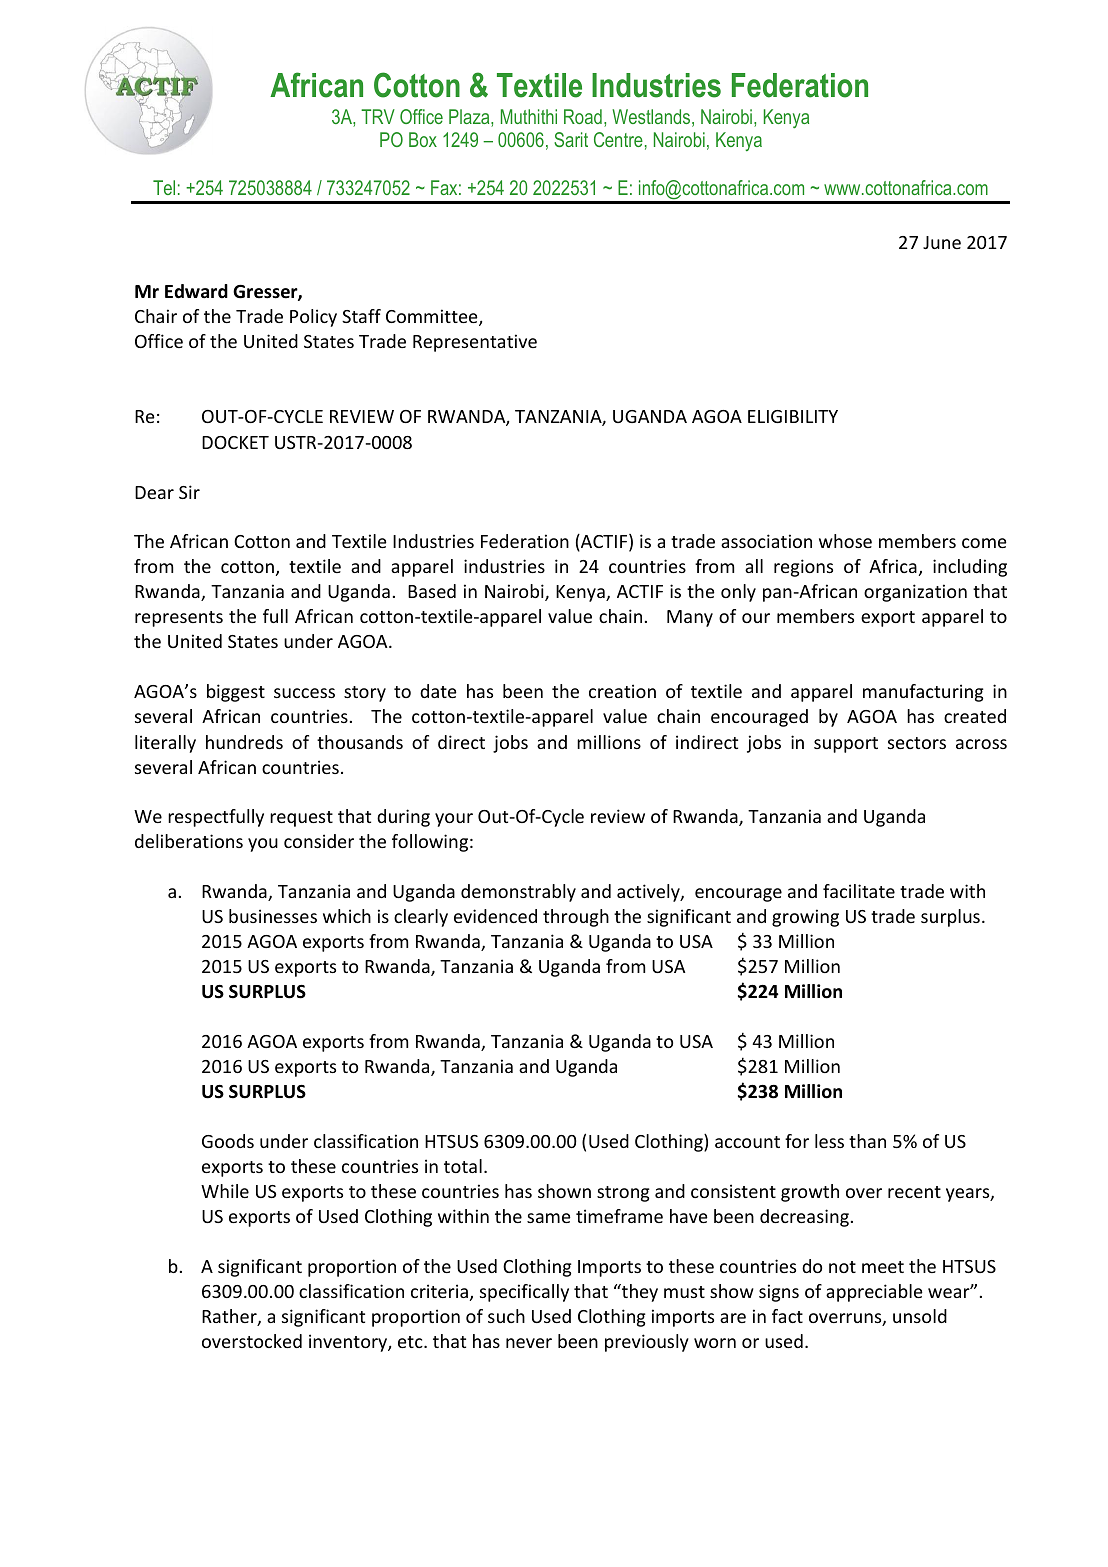  I want to click on While, so click(225, 1191).
